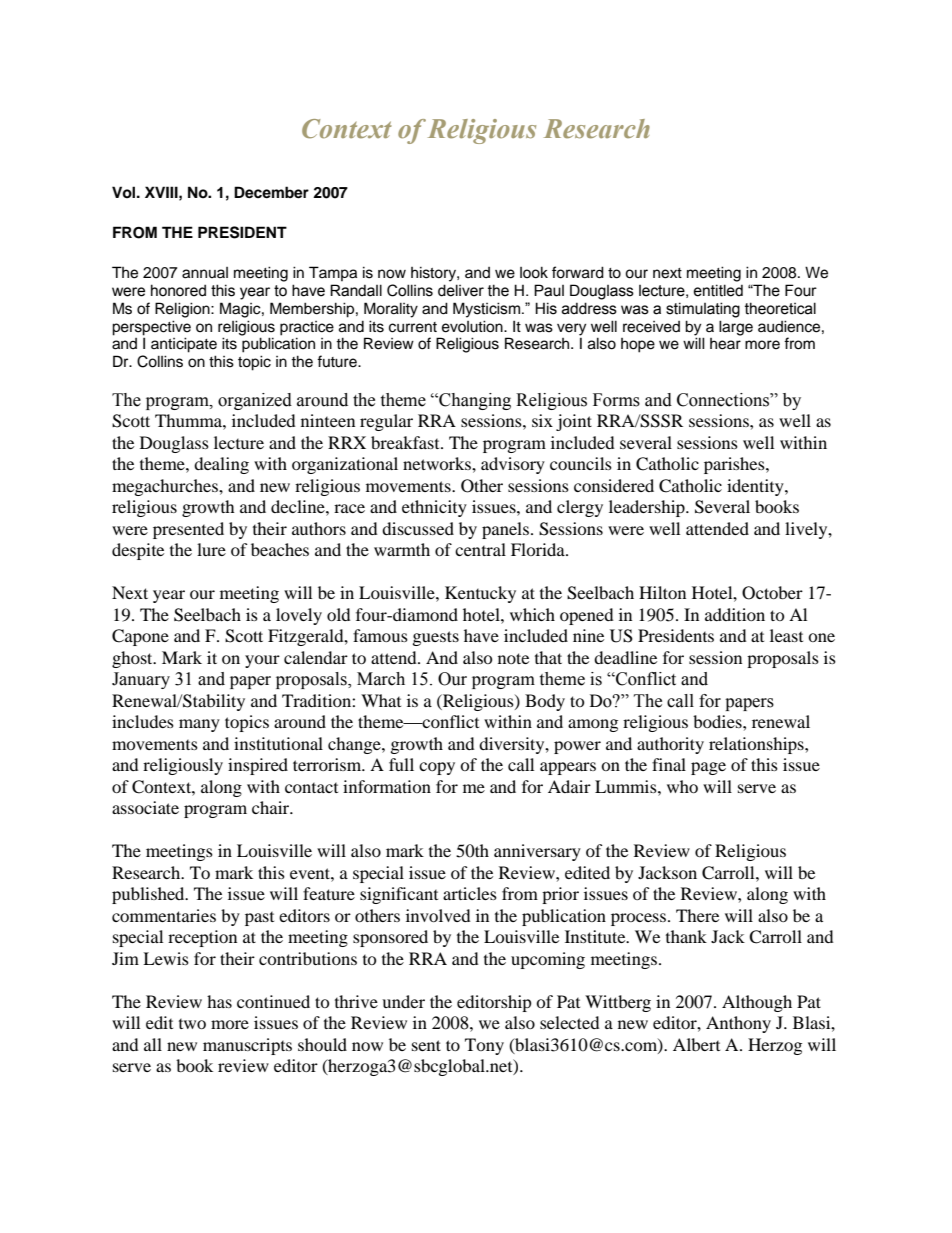 The height and width of the document is (1233, 952). What do you see at coordinates (461, 290) in the document?
I see `deliver` at bounding box center [461, 290].
